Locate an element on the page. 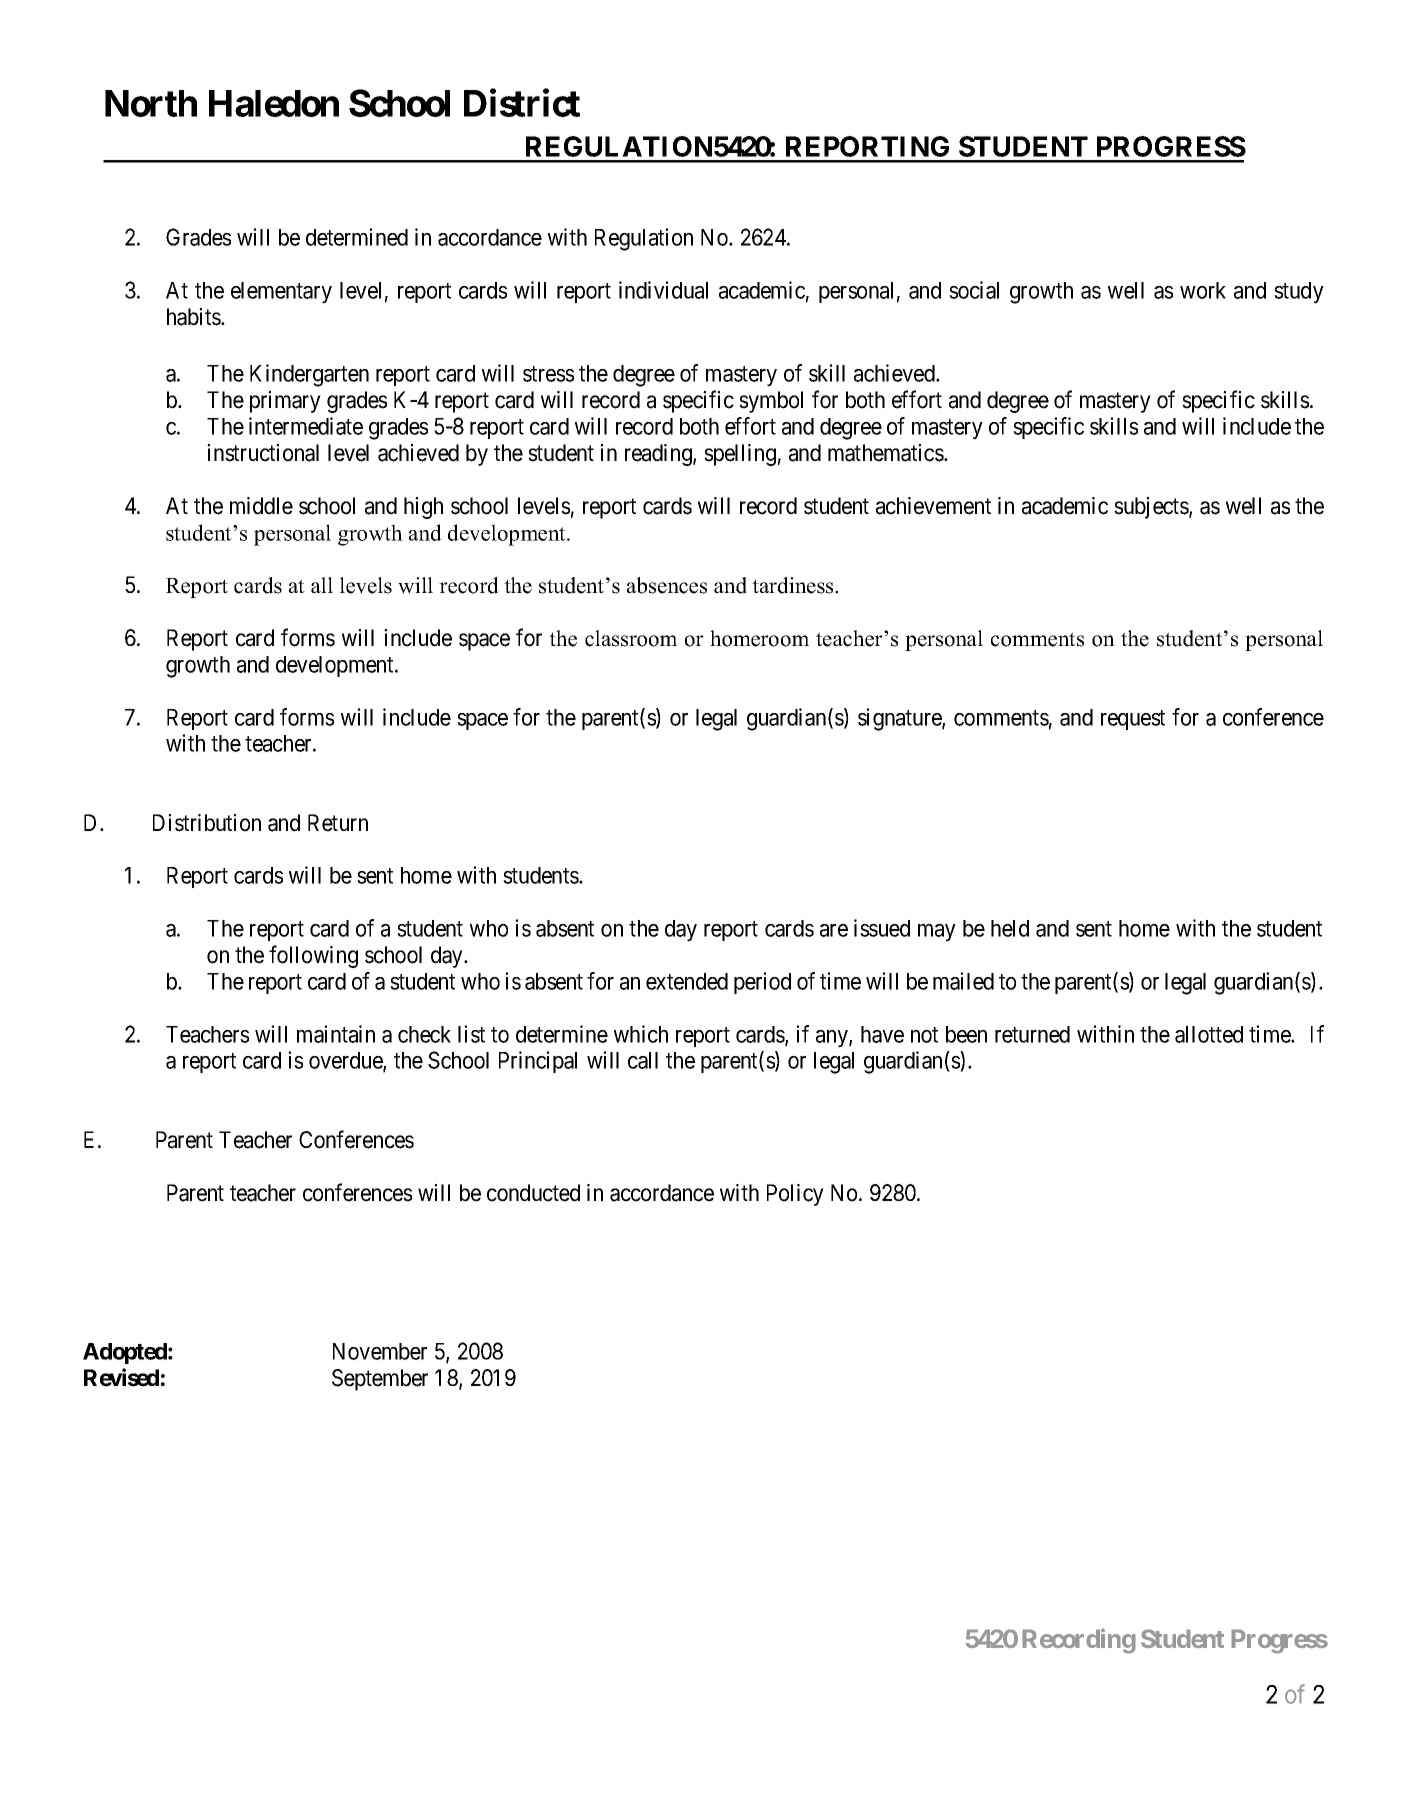 Image resolution: width=1407 pixels, height=1820 pixels. which is located at coordinates (641, 1034).
